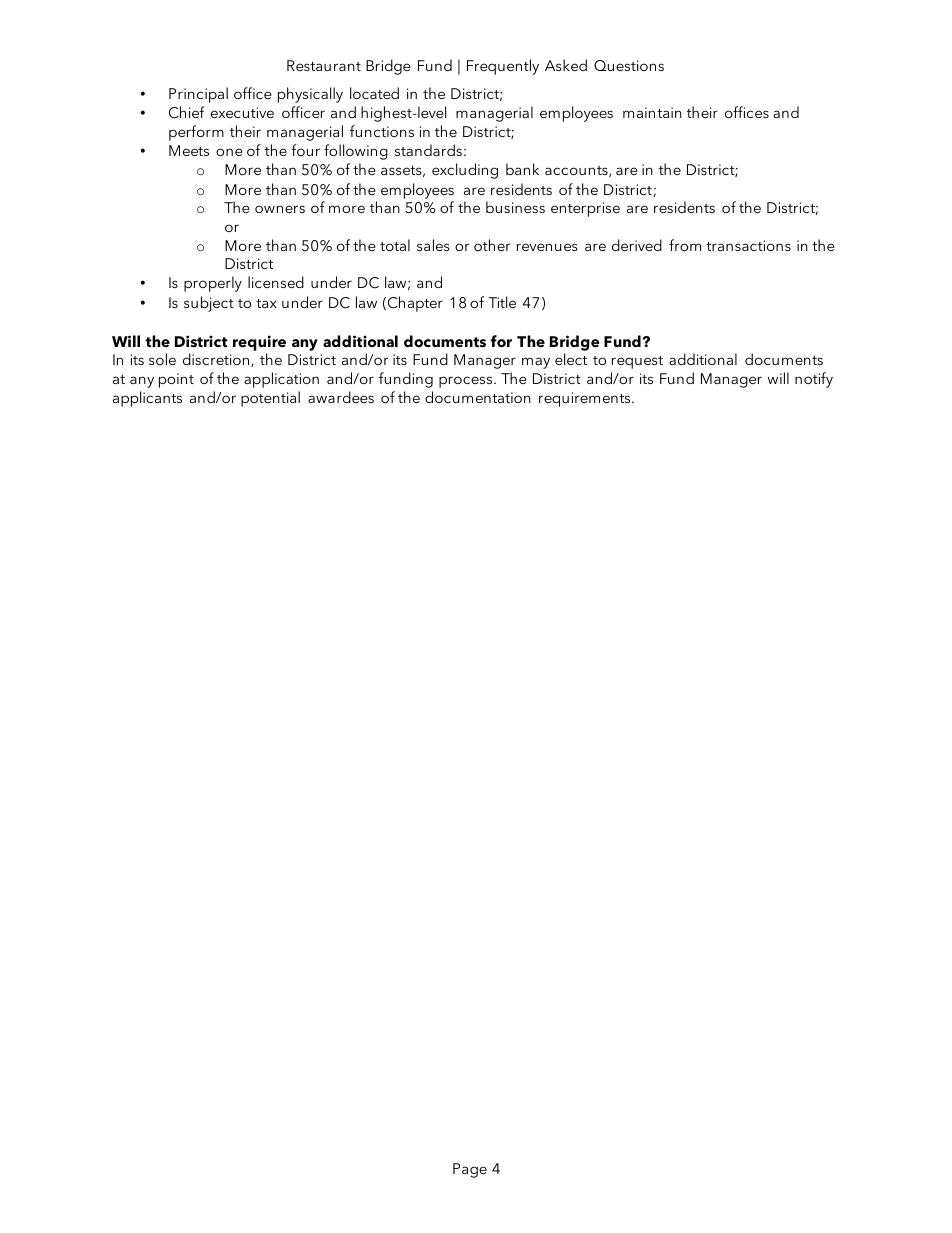  What do you see at coordinates (478, 397) in the screenshot?
I see `documentation` at bounding box center [478, 397].
